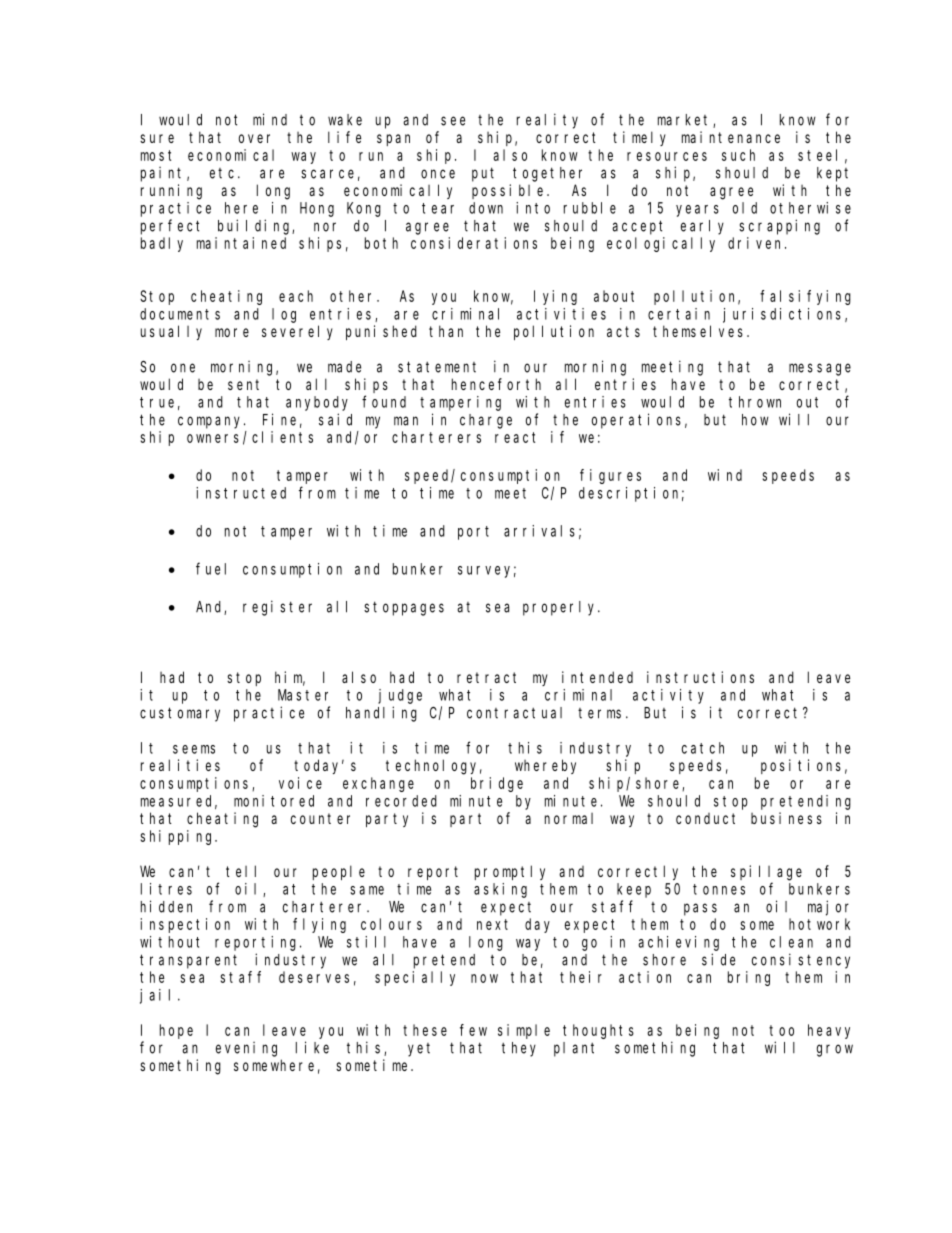 This image has height=1233, width=952. What do you see at coordinates (176, 1031) in the image?
I see `hope` at bounding box center [176, 1031].
